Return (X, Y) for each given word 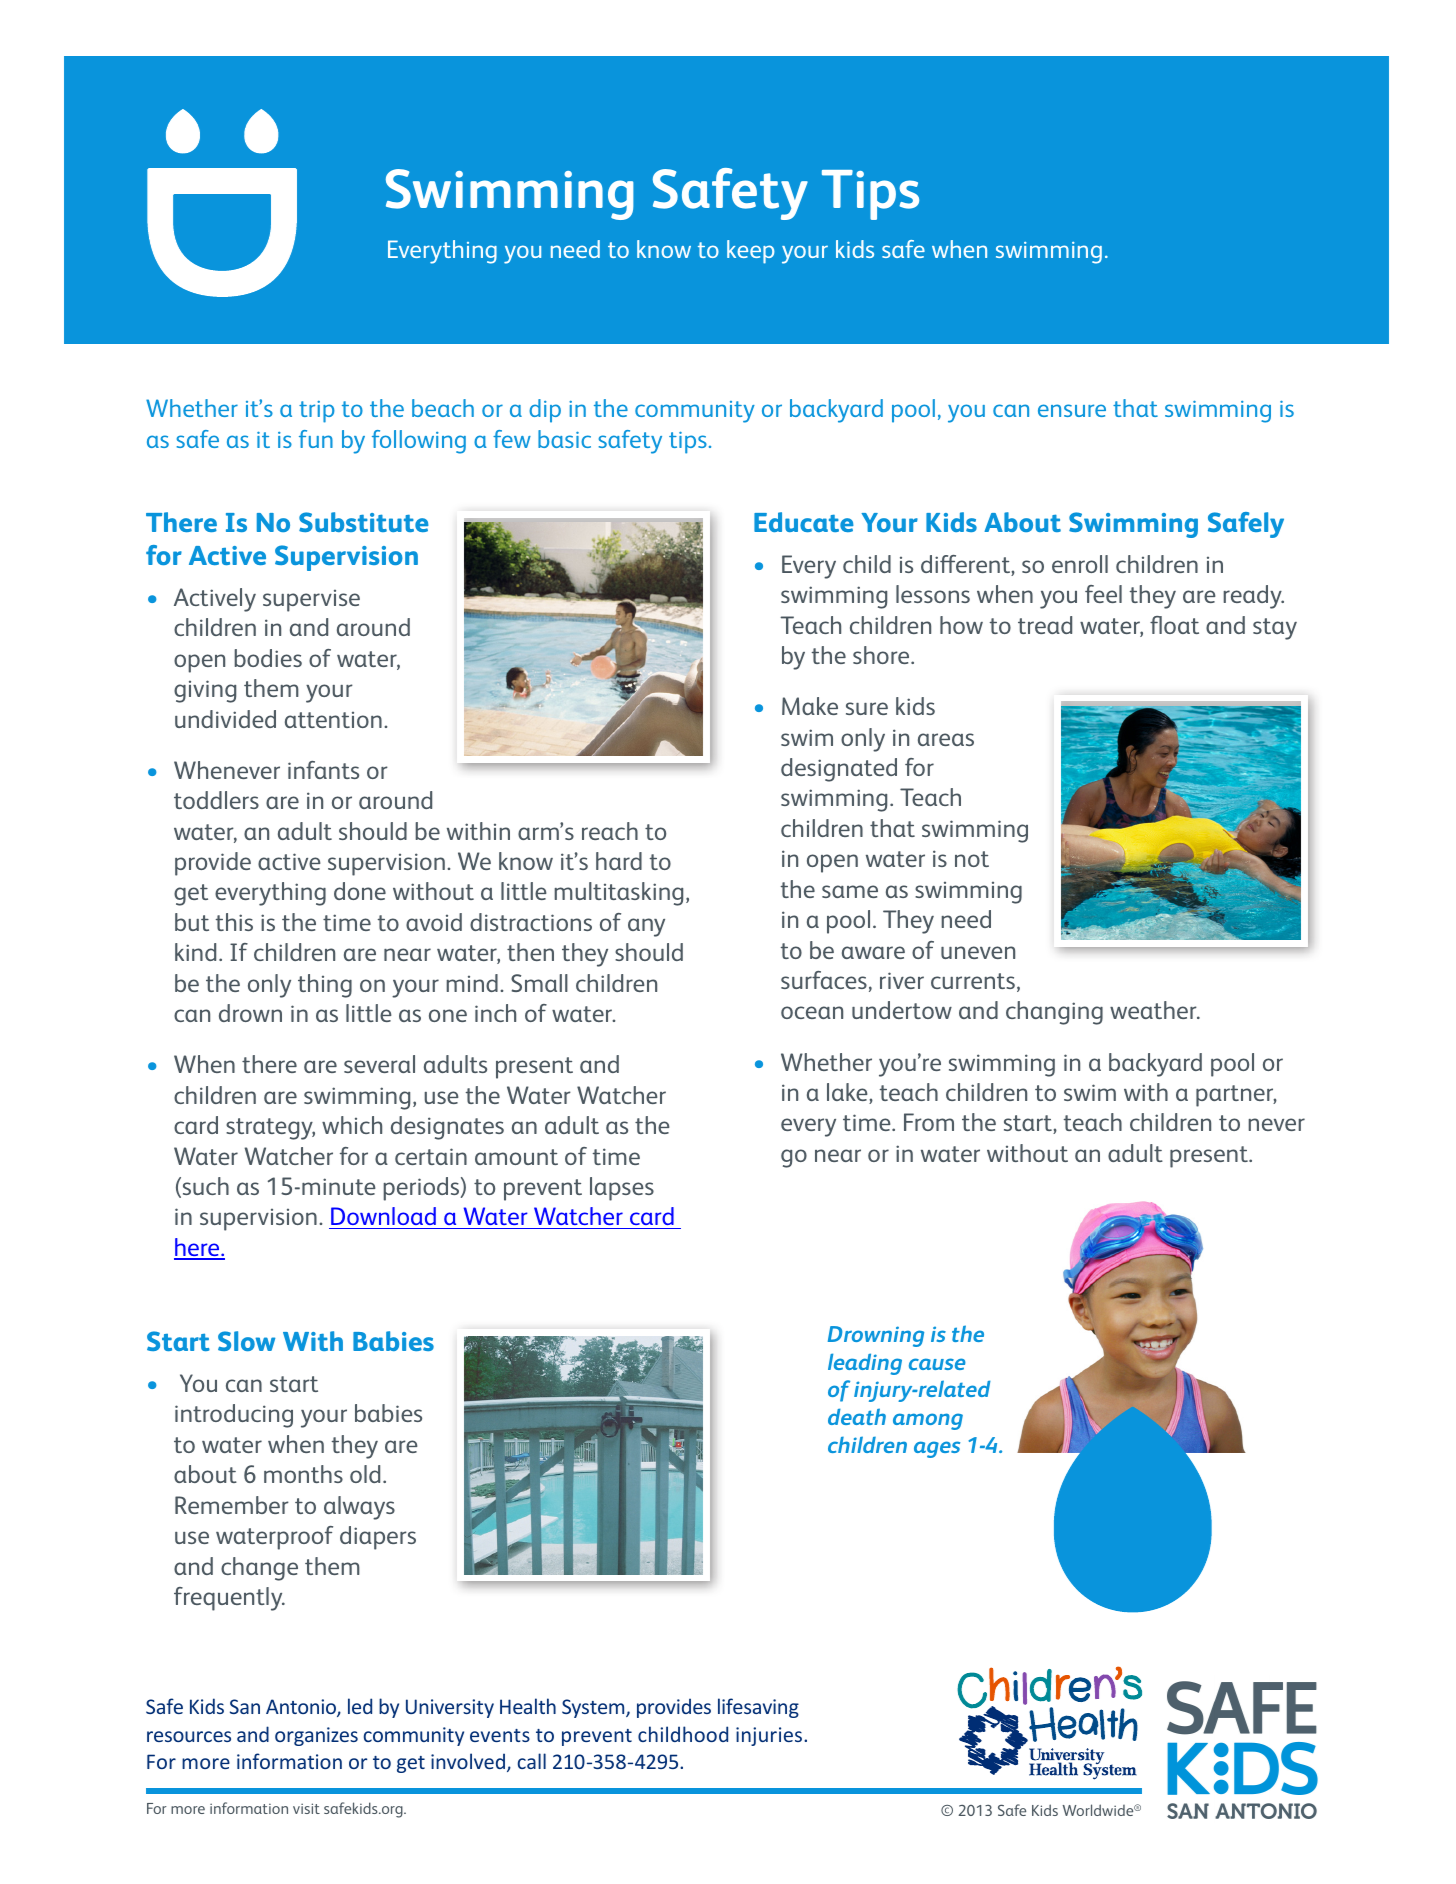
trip (317, 412)
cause (937, 1364)
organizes (316, 1736)
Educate (804, 522)
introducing (234, 1416)
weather (1154, 1010)
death (857, 1416)
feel (1103, 594)
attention (333, 720)
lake (848, 1093)
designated (839, 770)
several (379, 1064)
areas (946, 739)
